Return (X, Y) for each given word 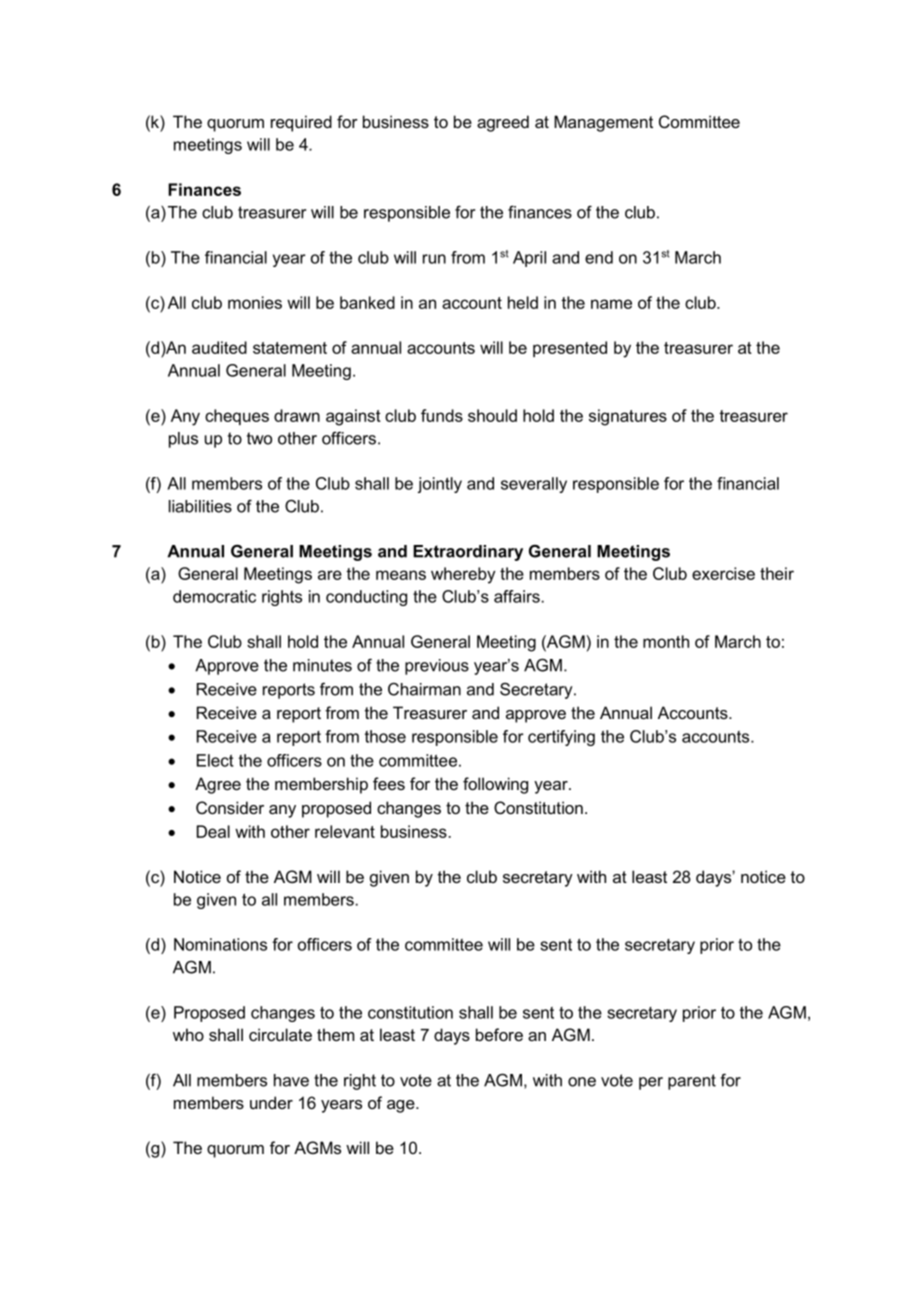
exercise (723, 573)
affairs (517, 596)
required (301, 123)
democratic (214, 596)
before (499, 1034)
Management (603, 123)
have (291, 1080)
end (599, 257)
